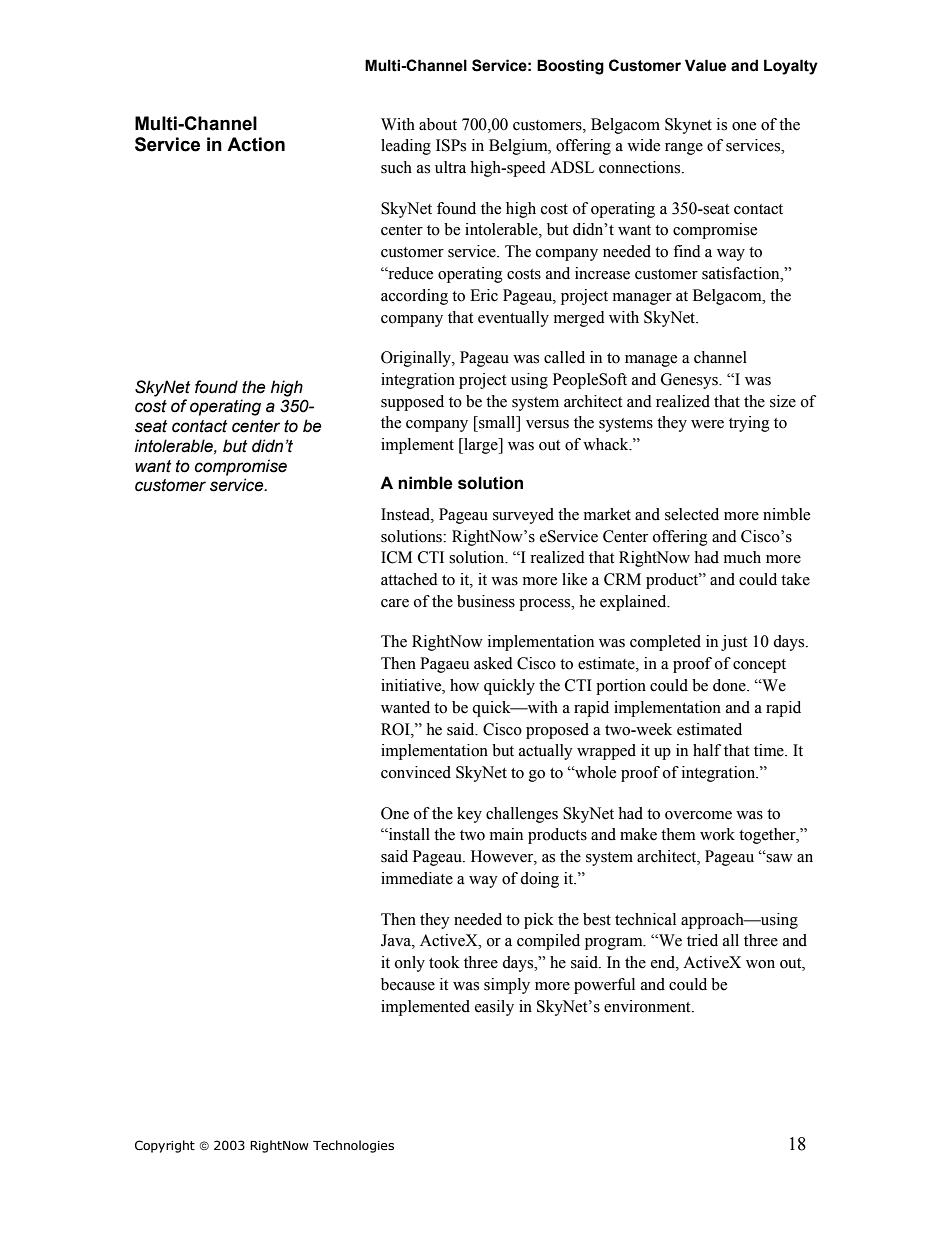 This page has width=952, height=1233. Describe the element at coordinates (705, 65) in the page. I see `Value` at that location.
